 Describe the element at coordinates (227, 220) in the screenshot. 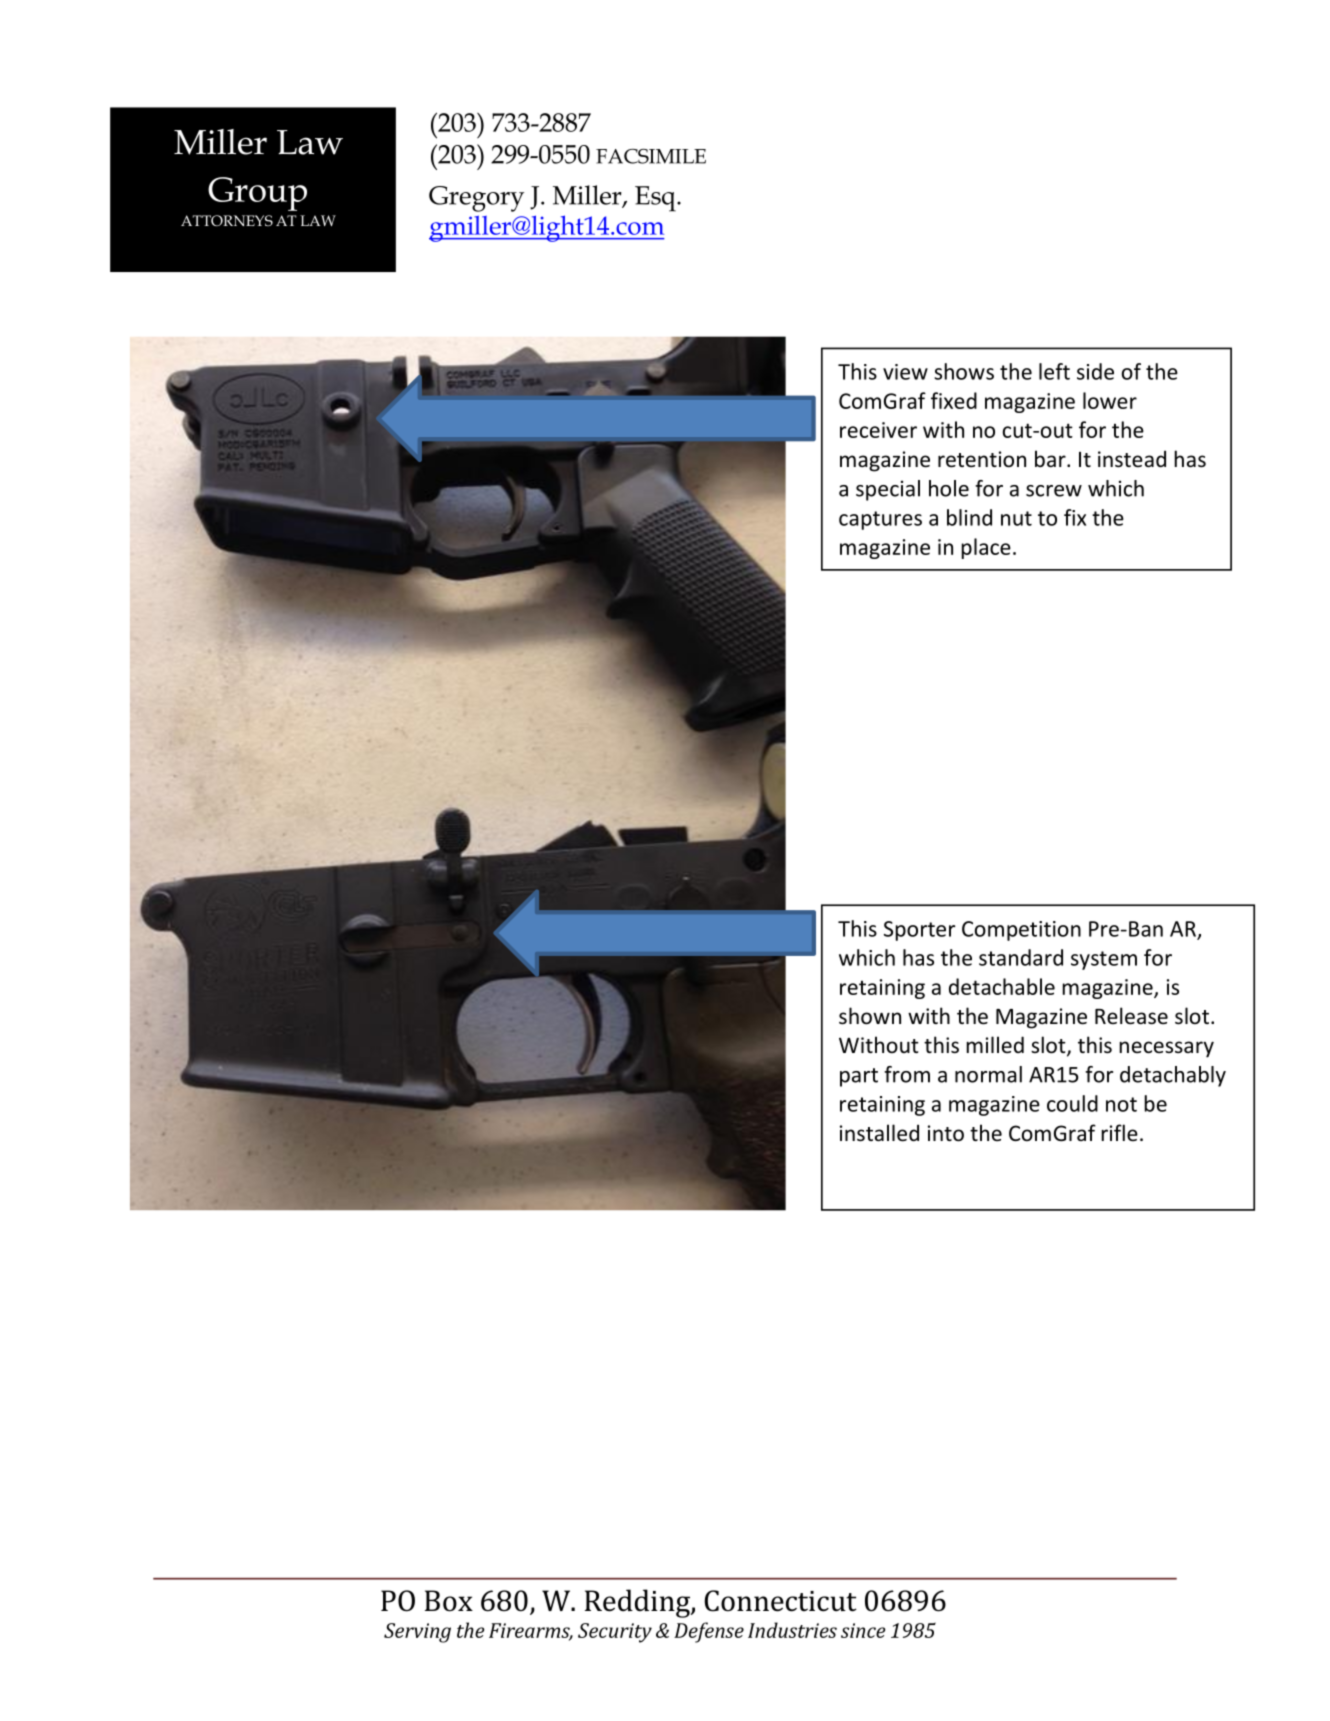

I see `ATTORNEYS` at that location.
